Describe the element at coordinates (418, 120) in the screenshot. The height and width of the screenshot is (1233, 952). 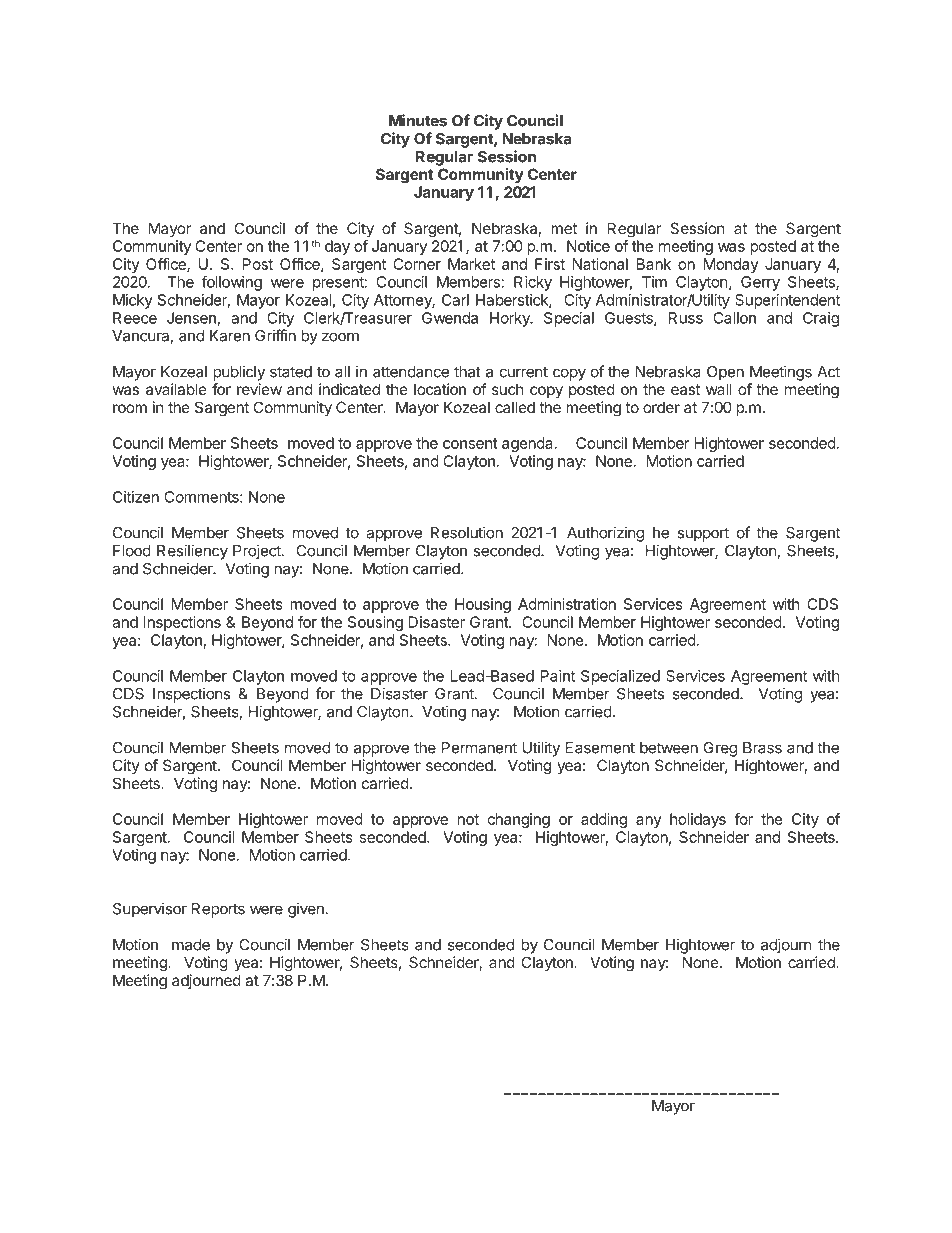
I see `Minutes` at that location.
